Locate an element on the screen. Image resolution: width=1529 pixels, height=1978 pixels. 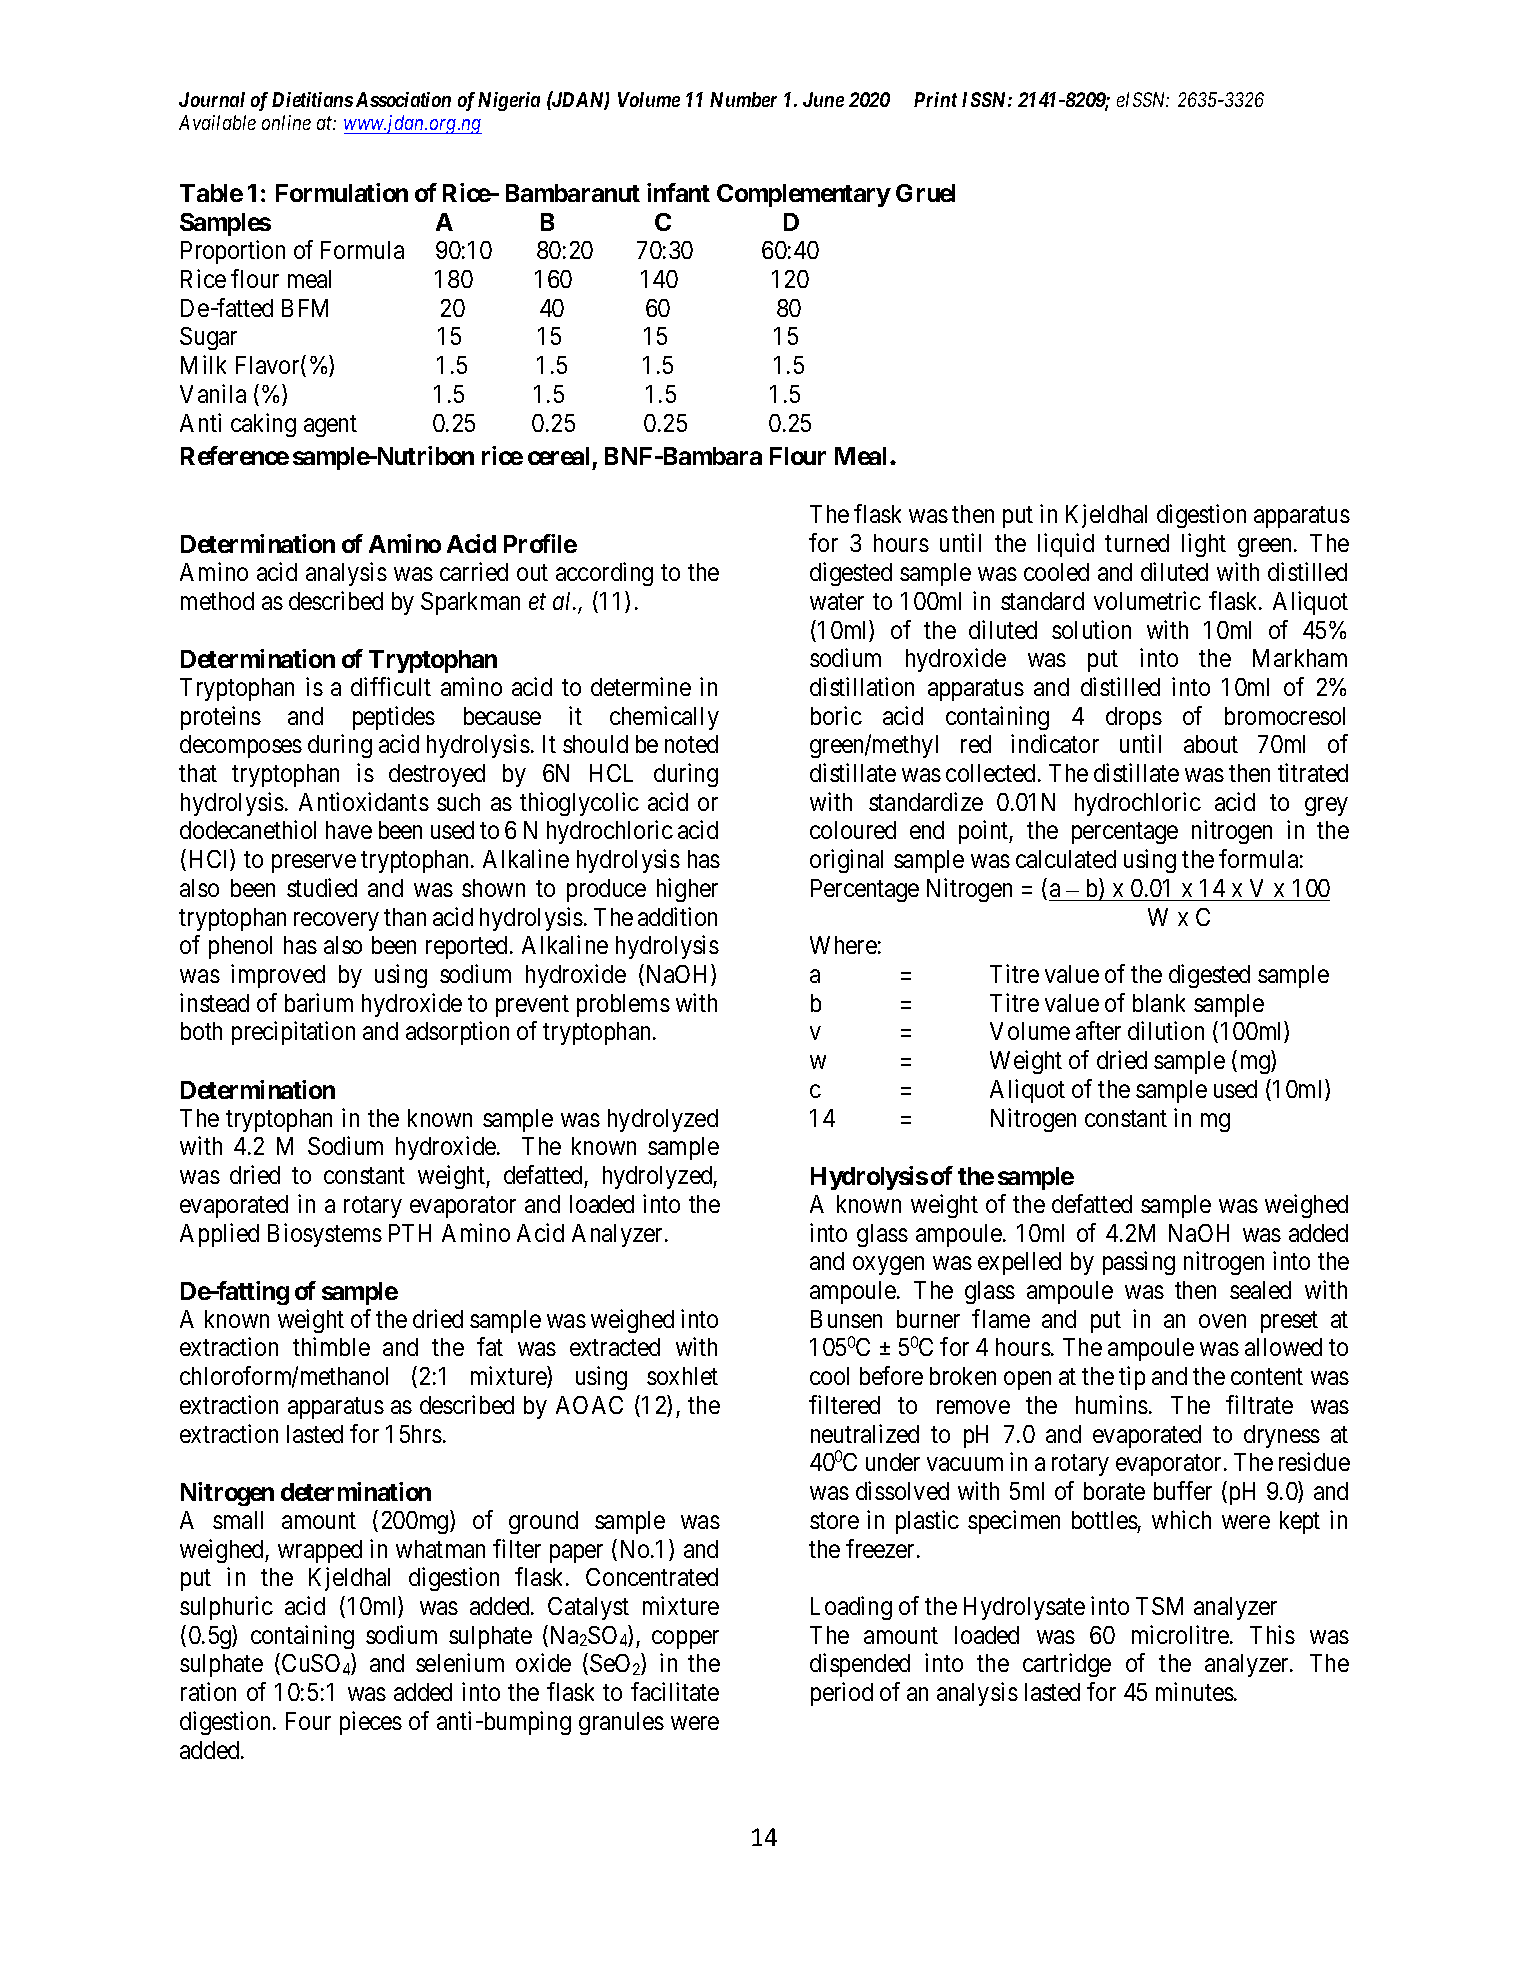
oxygen is located at coordinates (888, 1266).
